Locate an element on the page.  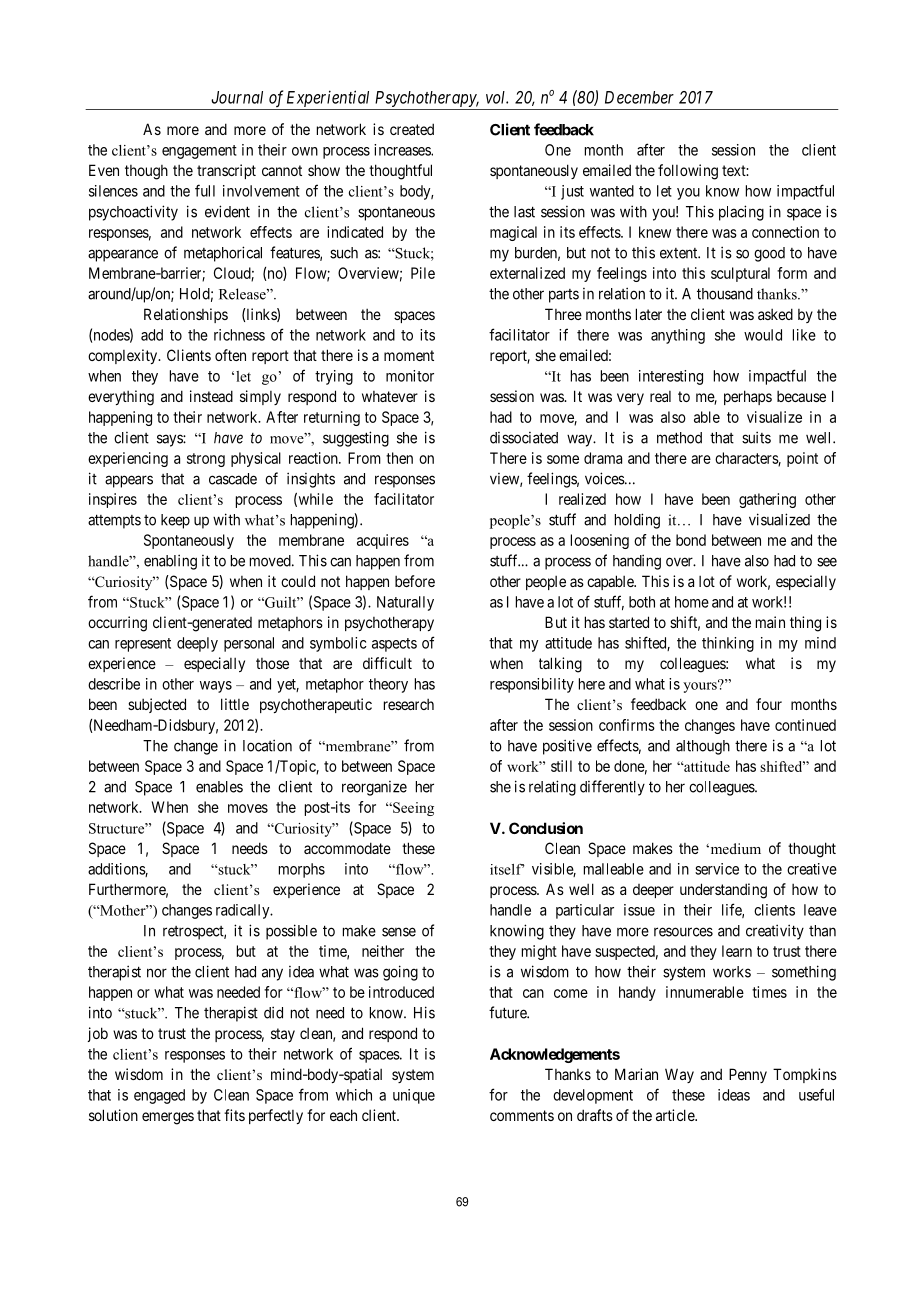
keep is located at coordinates (175, 521).
